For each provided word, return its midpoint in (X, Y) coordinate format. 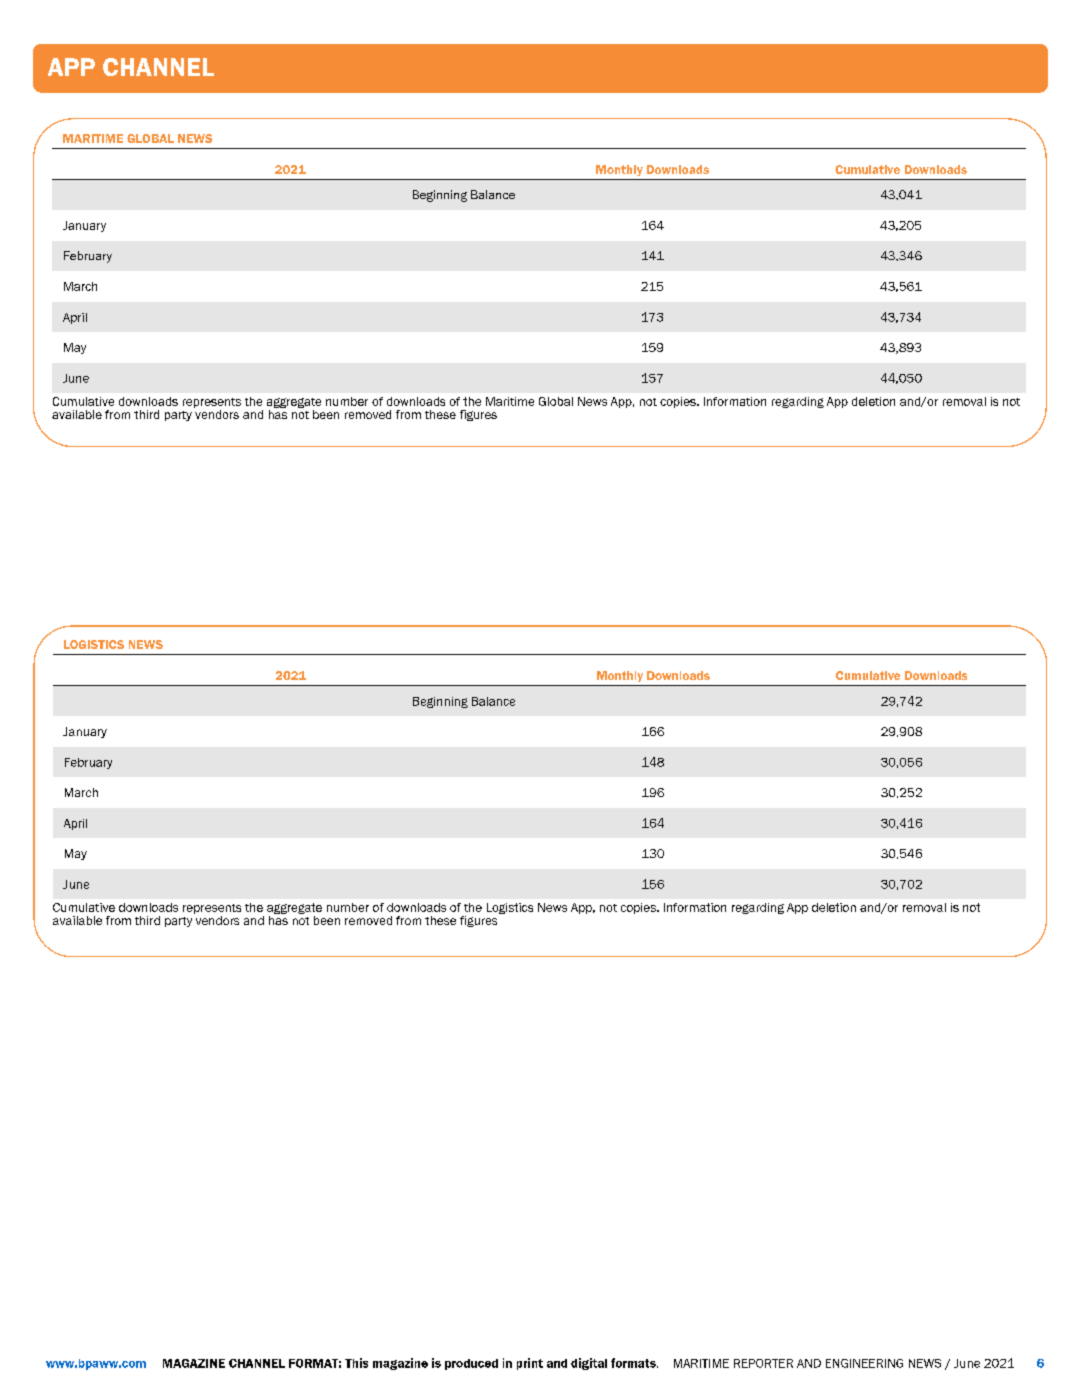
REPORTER (763, 1363)
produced (471, 1364)
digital (589, 1364)
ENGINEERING (864, 1363)
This (356, 1363)
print (530, 1364)
